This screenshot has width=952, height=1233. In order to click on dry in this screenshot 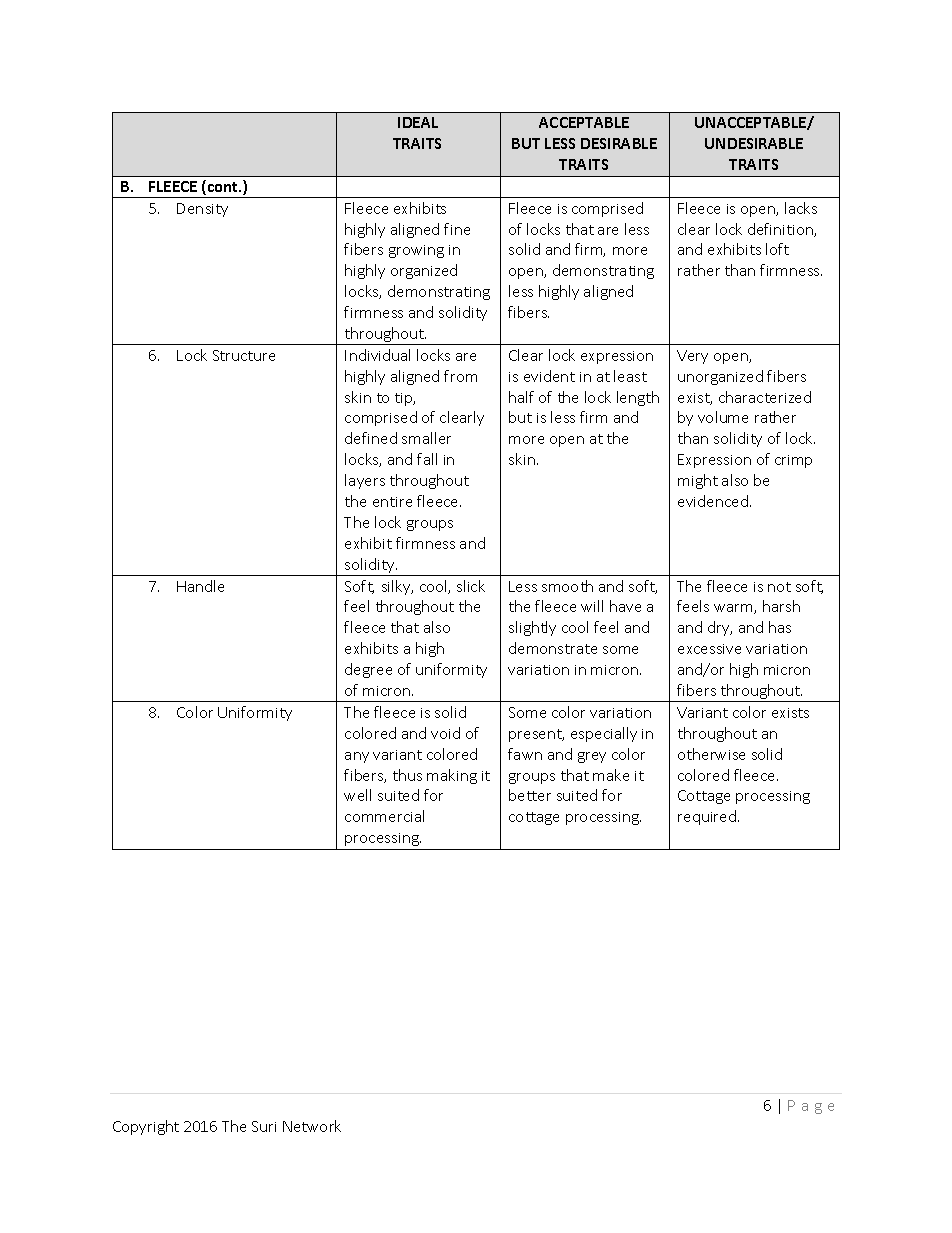, I will do `click(720, 628)`.
